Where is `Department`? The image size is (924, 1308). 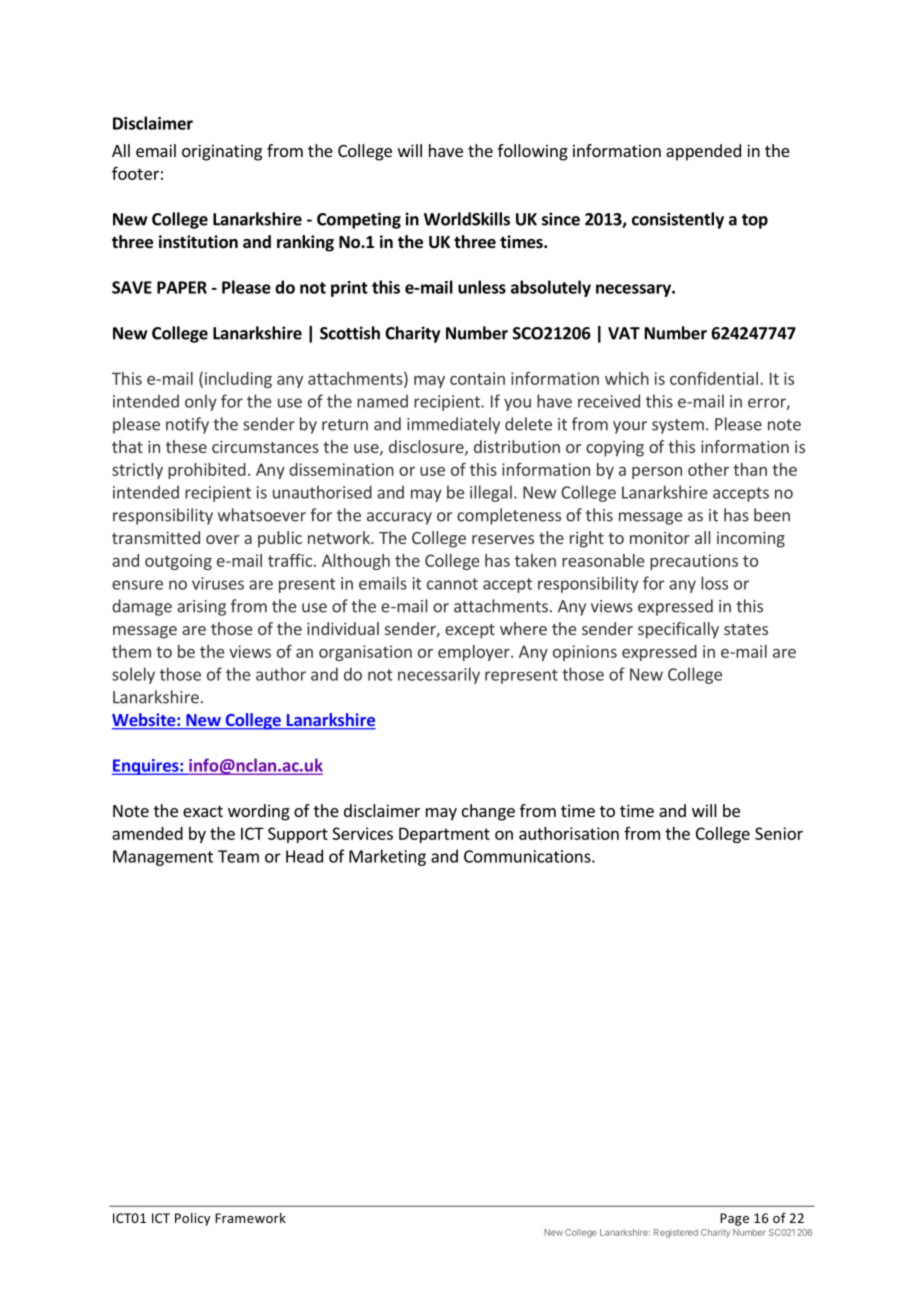 Department is located at coordinates (444, 835).
